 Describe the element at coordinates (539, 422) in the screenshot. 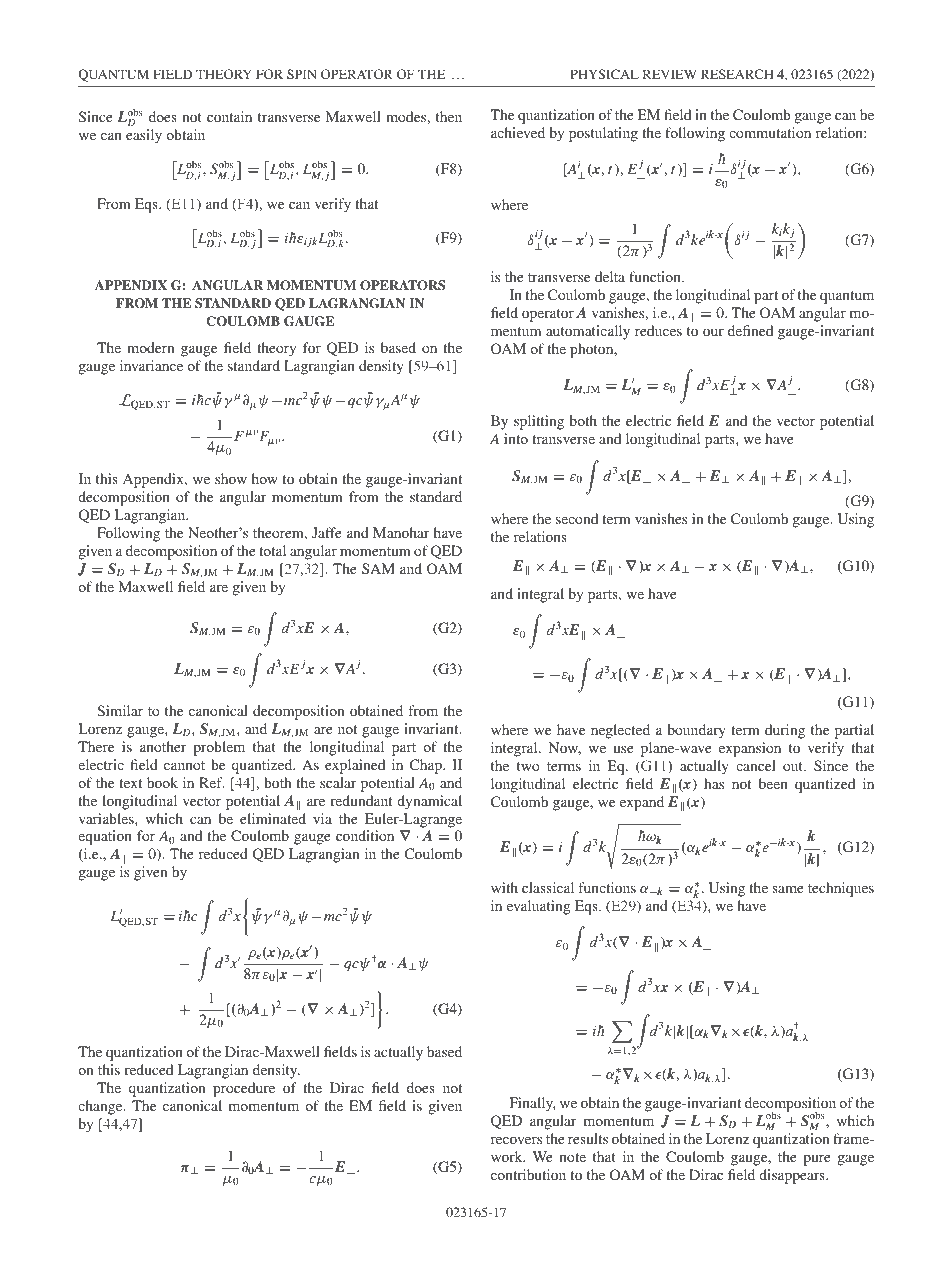

I see `splitting` at that location.
